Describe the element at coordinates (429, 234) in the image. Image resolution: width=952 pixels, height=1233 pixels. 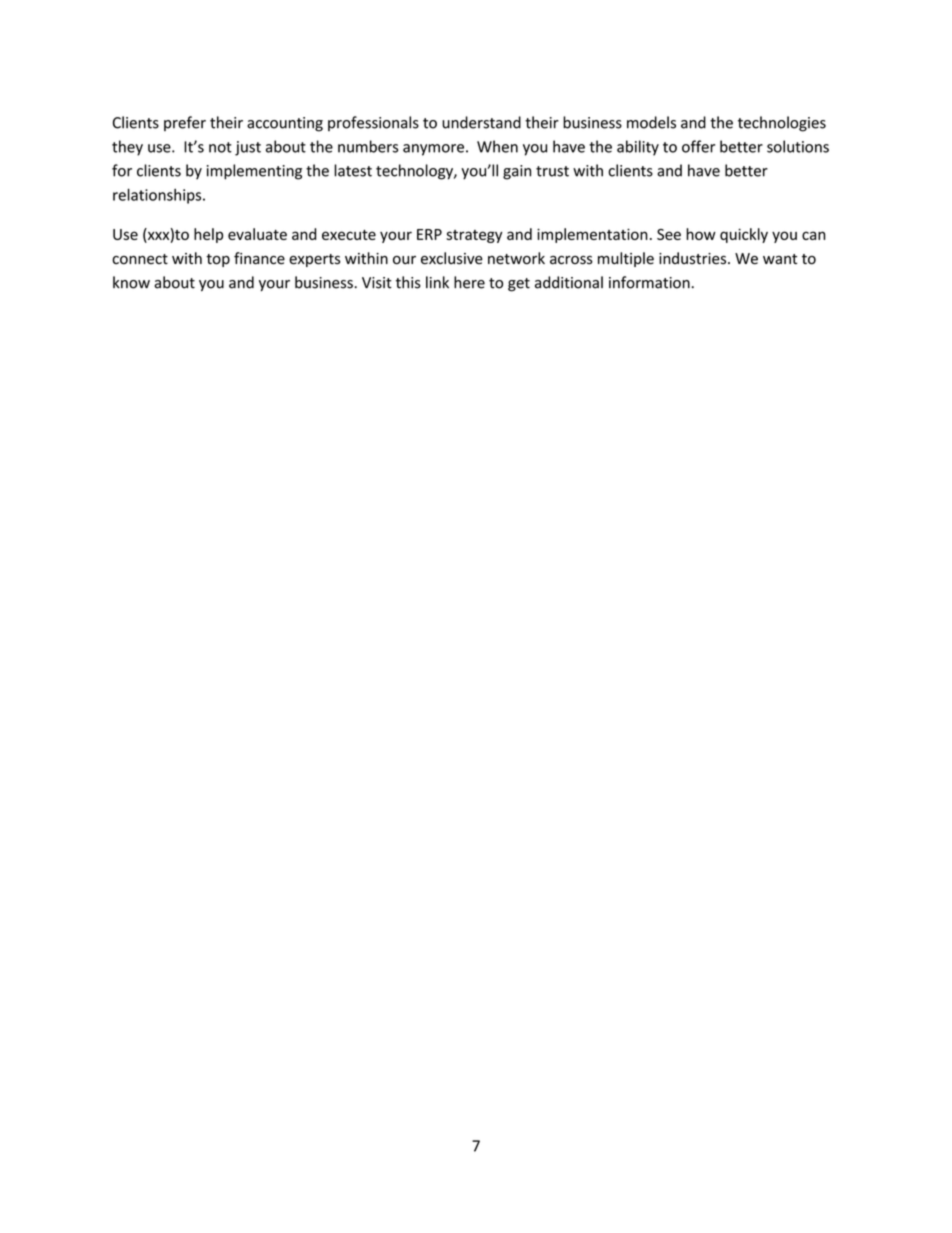
I see `ERP` at that location.
